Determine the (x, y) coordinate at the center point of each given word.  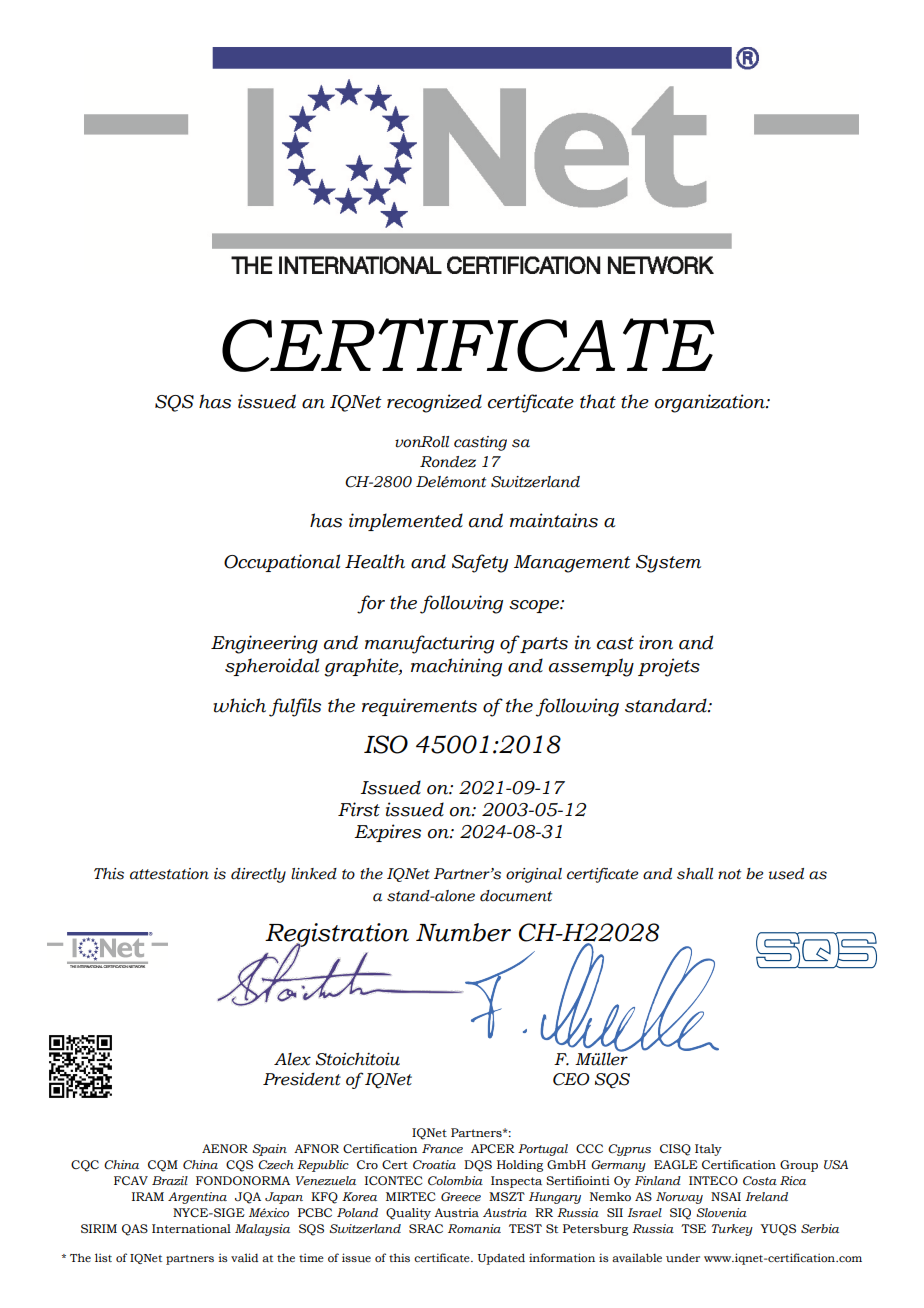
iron (656, 642)
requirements (419, 707)
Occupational (282, 563)
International (191, 1228)
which (239, 705)
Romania (474, 1228)
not (729, 874)
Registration (337, 936)
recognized (434, 403)
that (598, 401)
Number (463, 932)
